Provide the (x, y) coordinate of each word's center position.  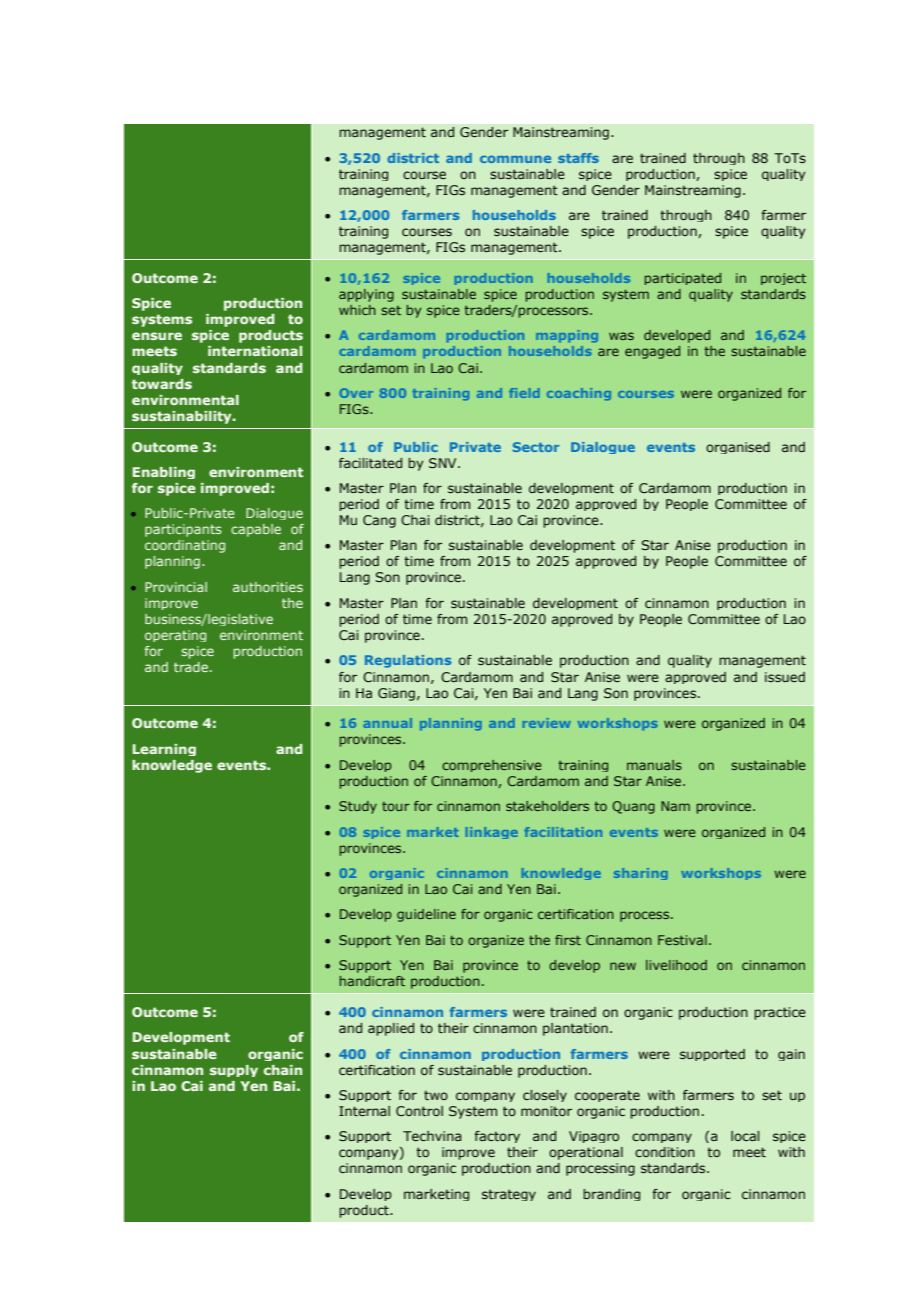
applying (366, 295)
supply (234, 1071)
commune (515, 159)
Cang (379, 521)
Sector (536, 447)
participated (683, 279)
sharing (641, 874)
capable (256, 530)
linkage (492, 833)
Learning (164, 750)
